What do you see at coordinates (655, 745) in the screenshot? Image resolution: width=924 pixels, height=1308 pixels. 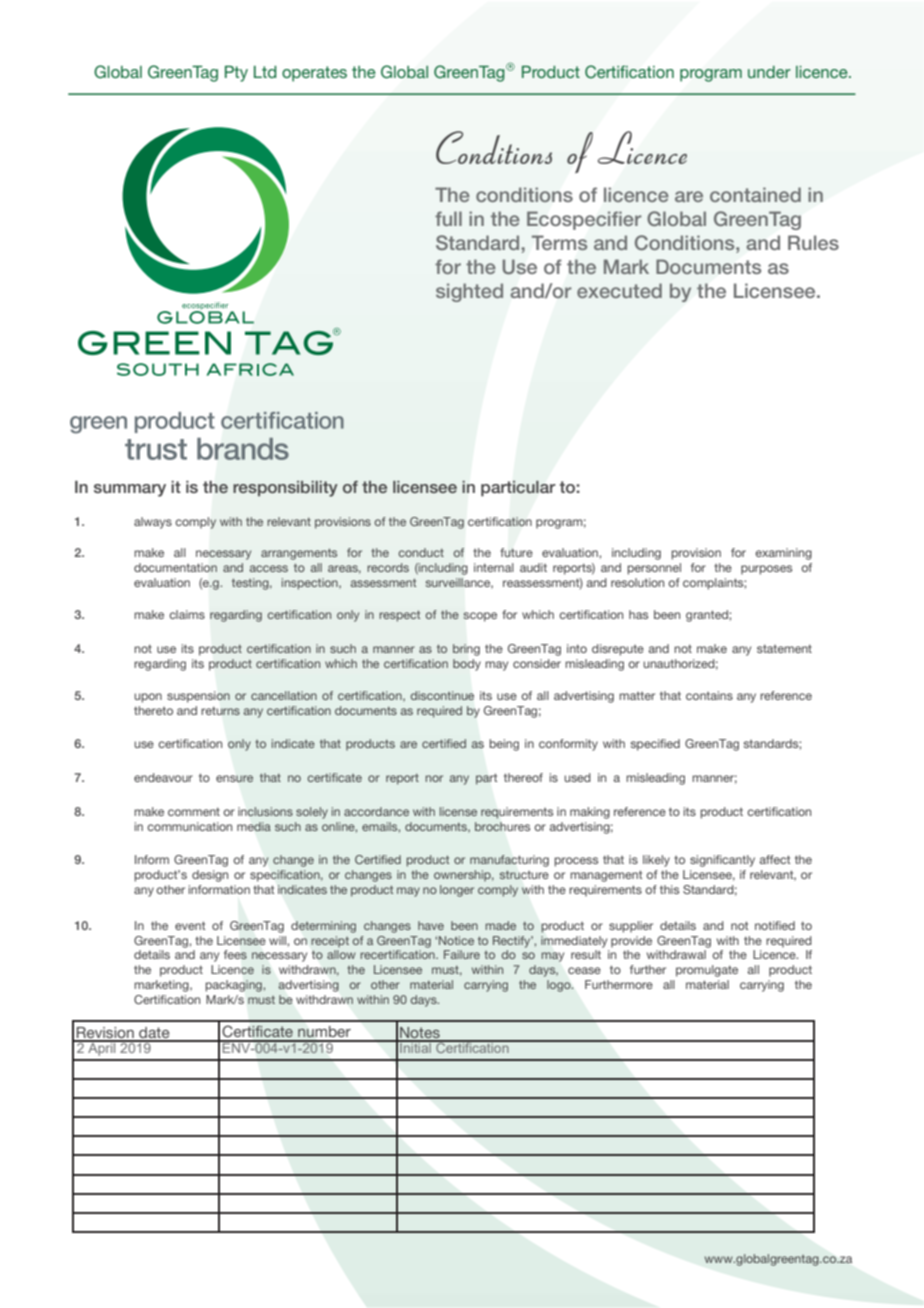 I see `specified` at bounding box center [655, 745].
